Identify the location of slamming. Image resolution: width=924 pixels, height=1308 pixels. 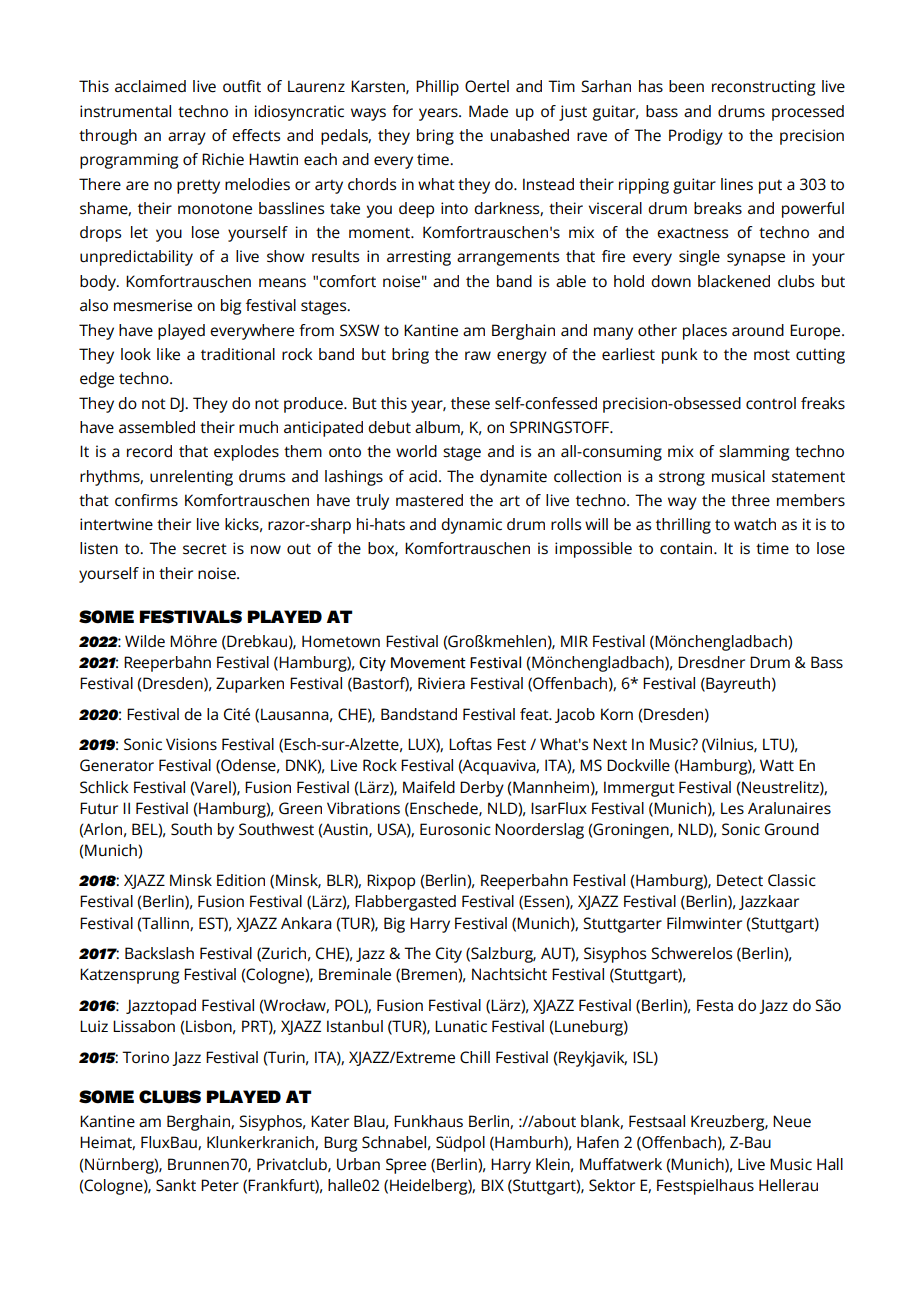
(754, 453).
